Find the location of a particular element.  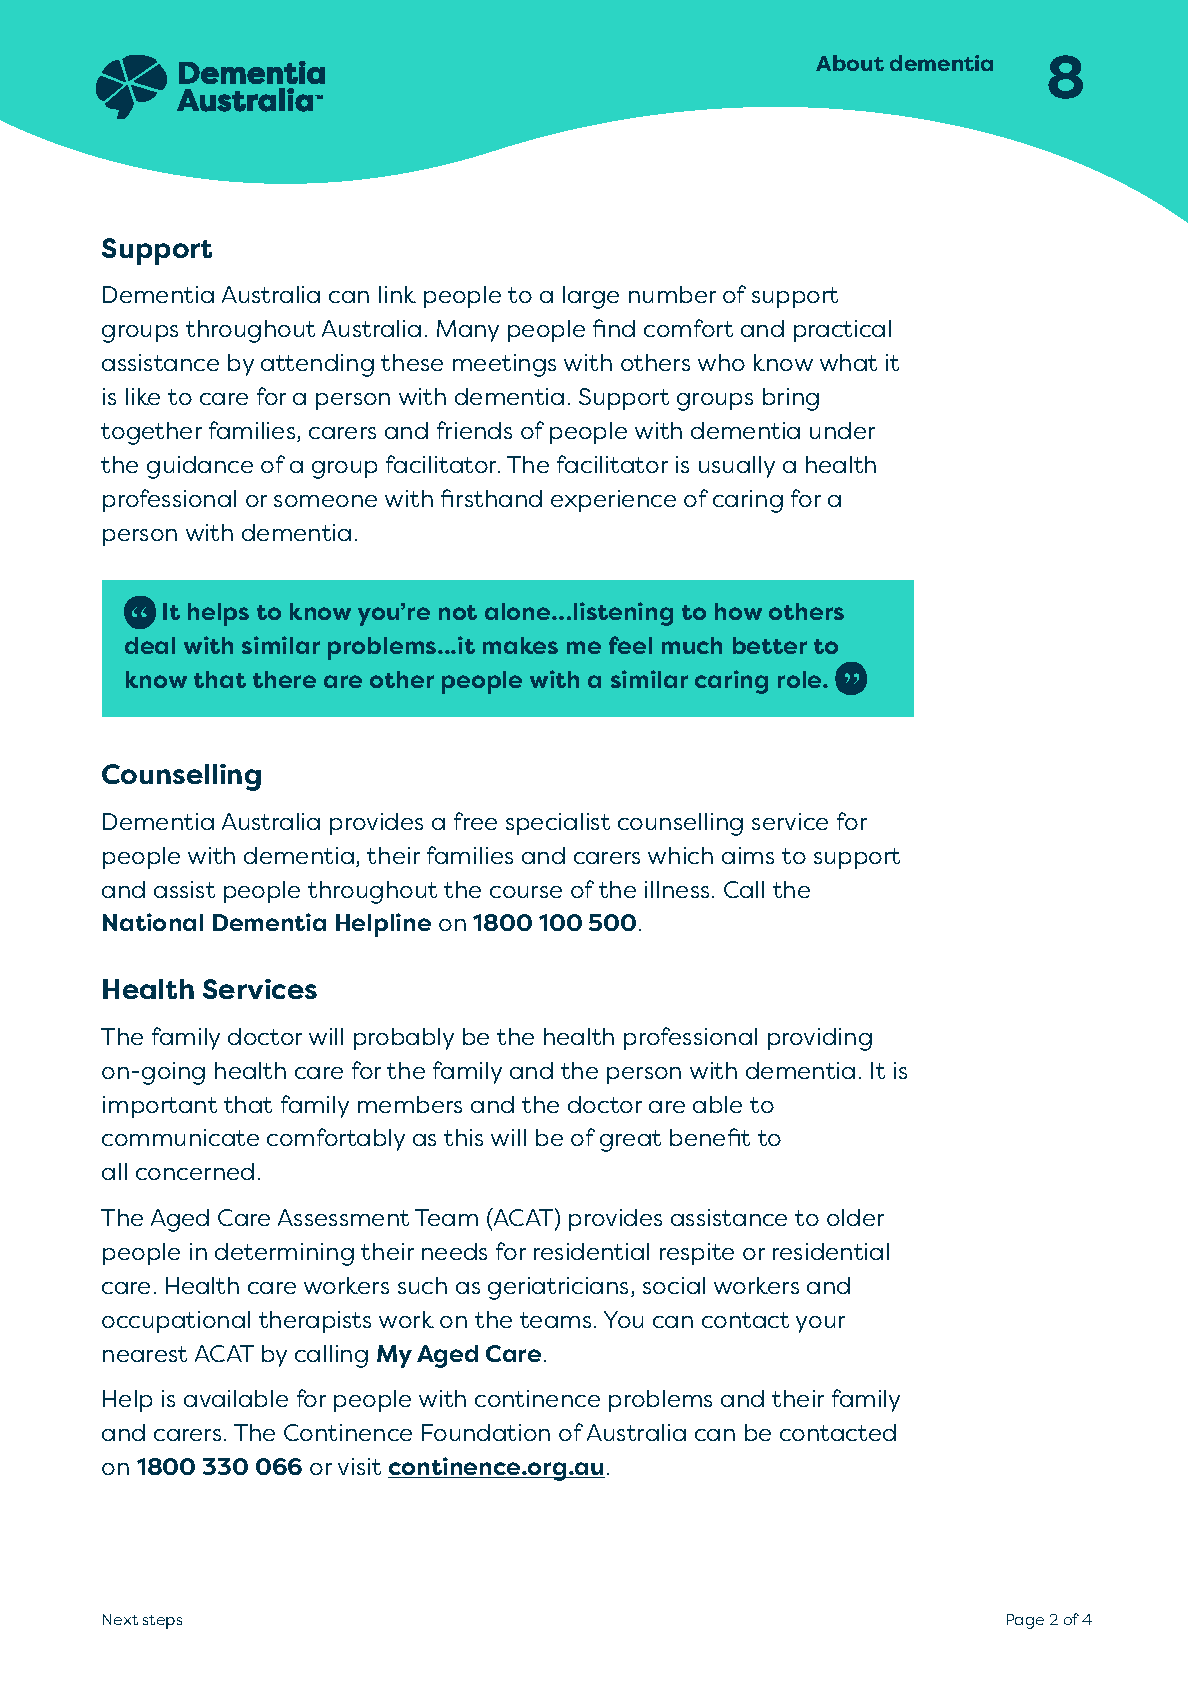

steps is located at coordinates (162, 1622).
